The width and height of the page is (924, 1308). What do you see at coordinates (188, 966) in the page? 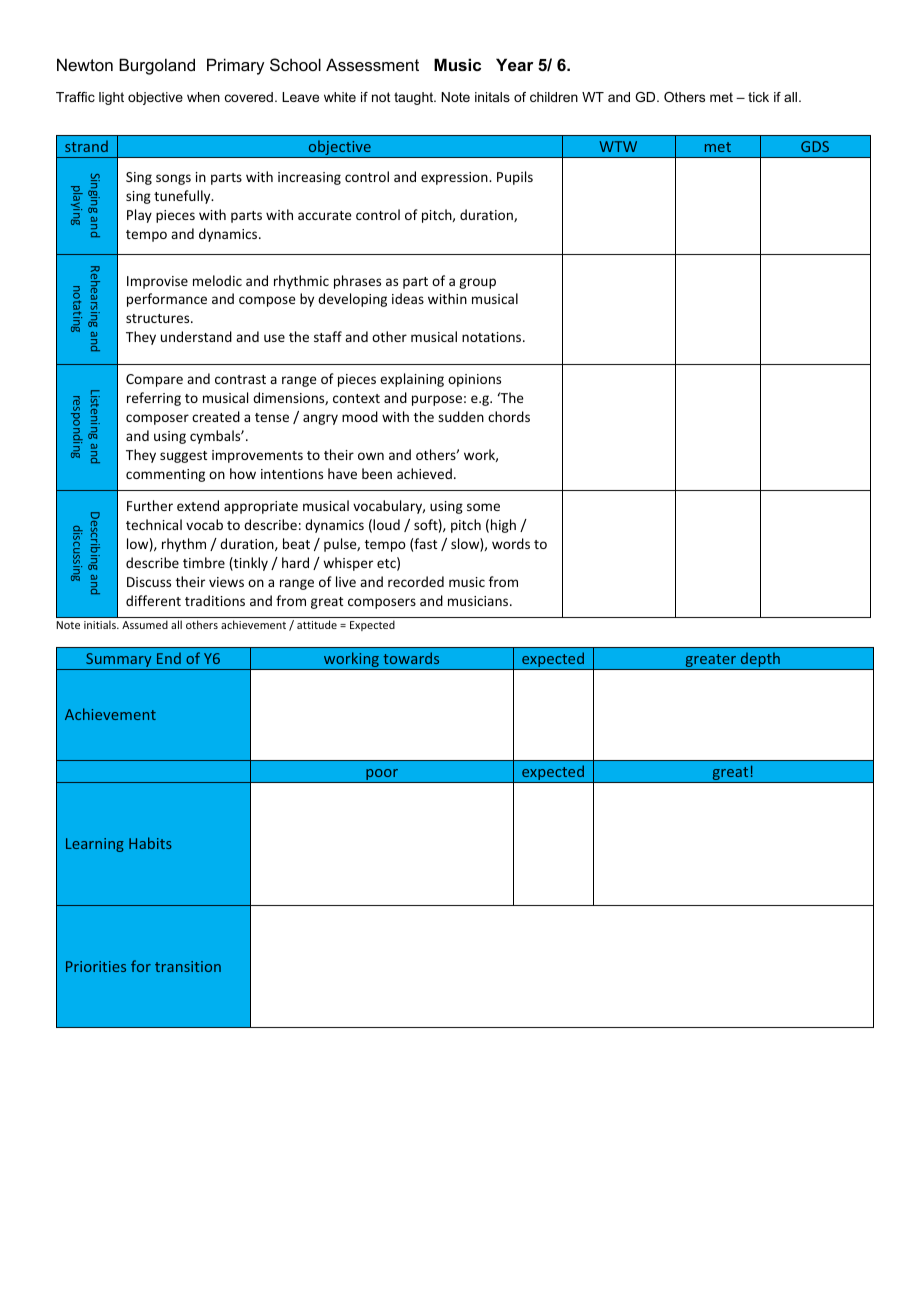
I see `transition` at bounding box center [188, 966].
